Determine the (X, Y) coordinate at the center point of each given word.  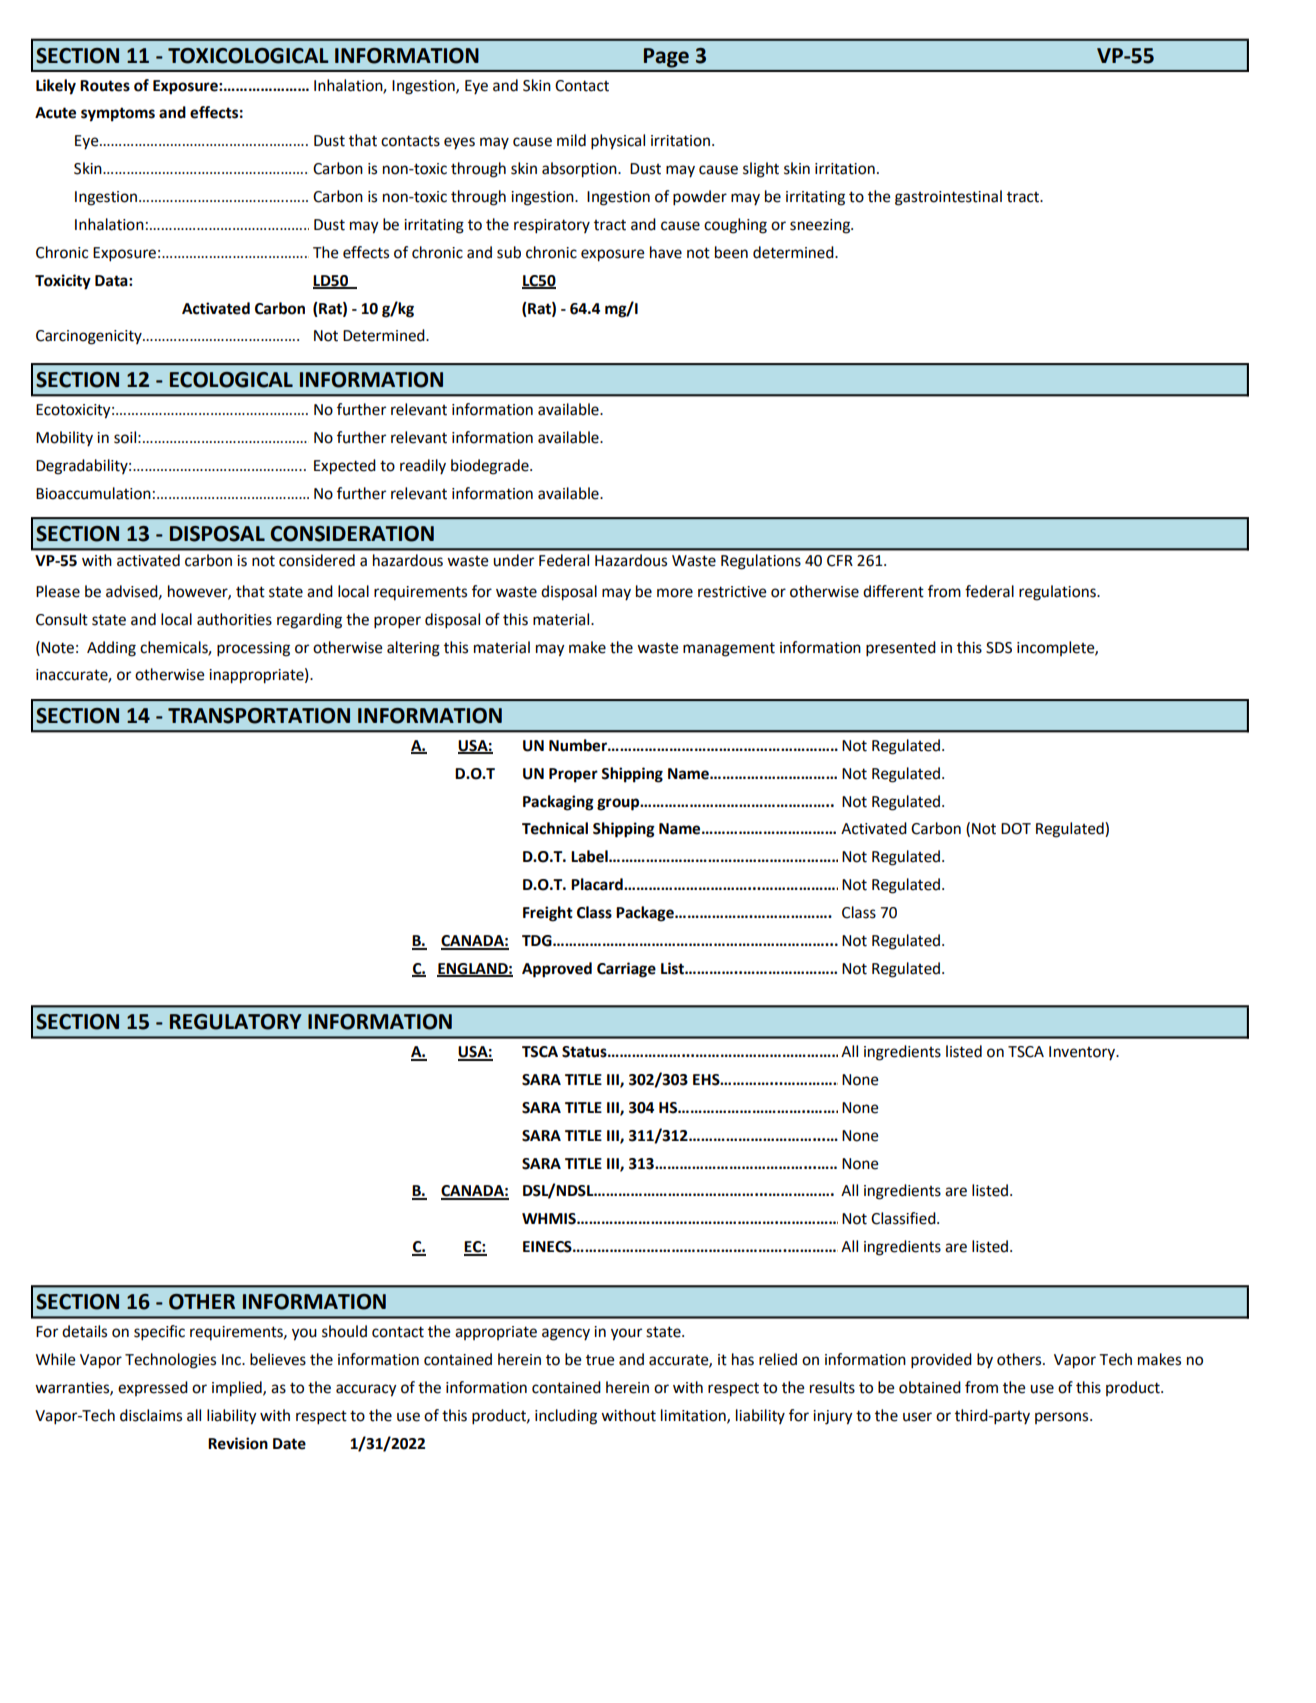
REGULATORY (236, 1022)
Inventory (1083, 1053)
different (893, 591)
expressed (153, 1388)
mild (571, 140)
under (513, 560)
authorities (234, 619)
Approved (557, 970)
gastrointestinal (948, 198)
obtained (930, 1387)
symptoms (118, 114)
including (566, 1417)
